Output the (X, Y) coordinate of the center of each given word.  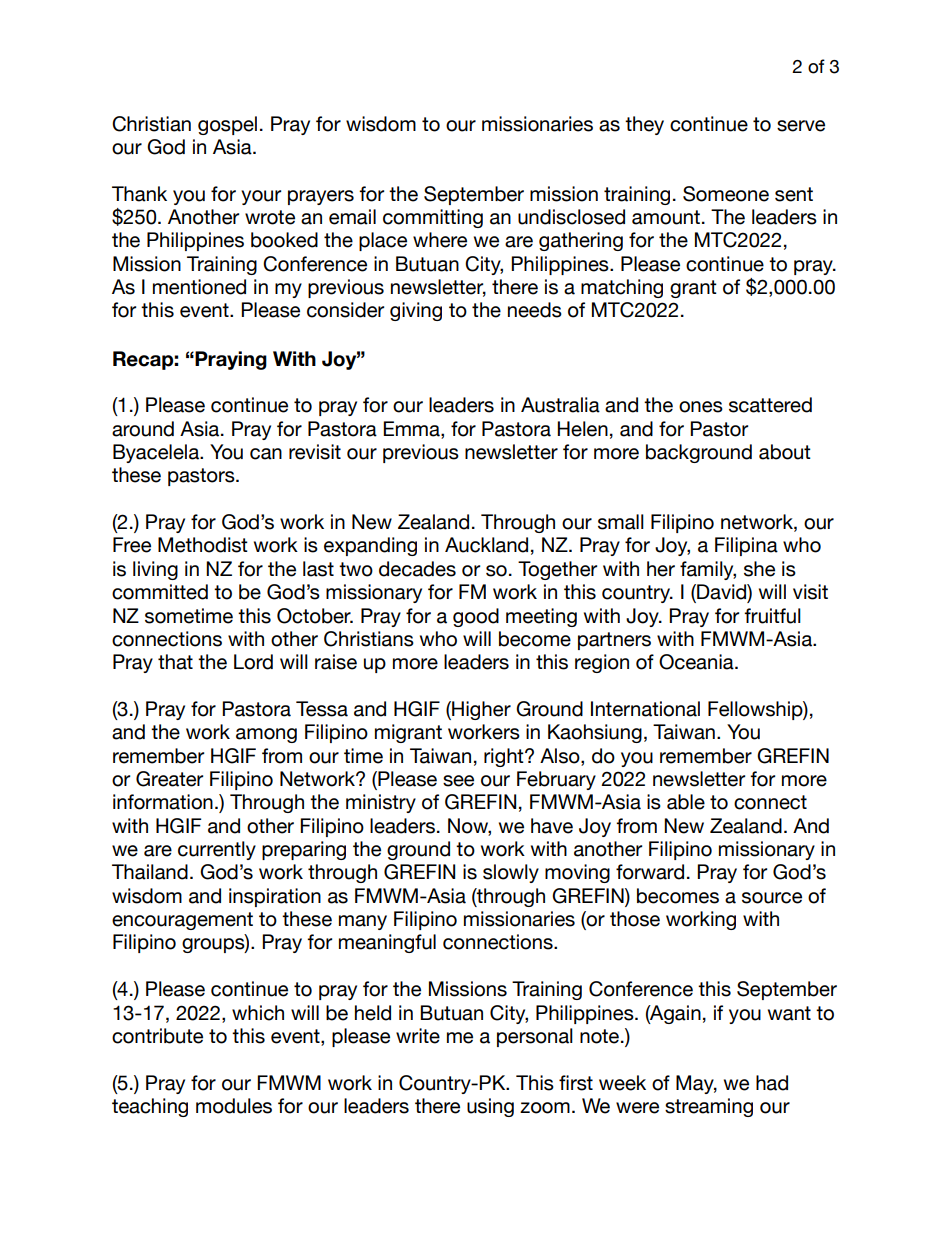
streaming (709, 1107)
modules (234, 1106)
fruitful (772, 616)
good (476, 617)
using (490, 1107)
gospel (227, 125)
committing (433, 218)
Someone (726, 194)
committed (160, 592)
